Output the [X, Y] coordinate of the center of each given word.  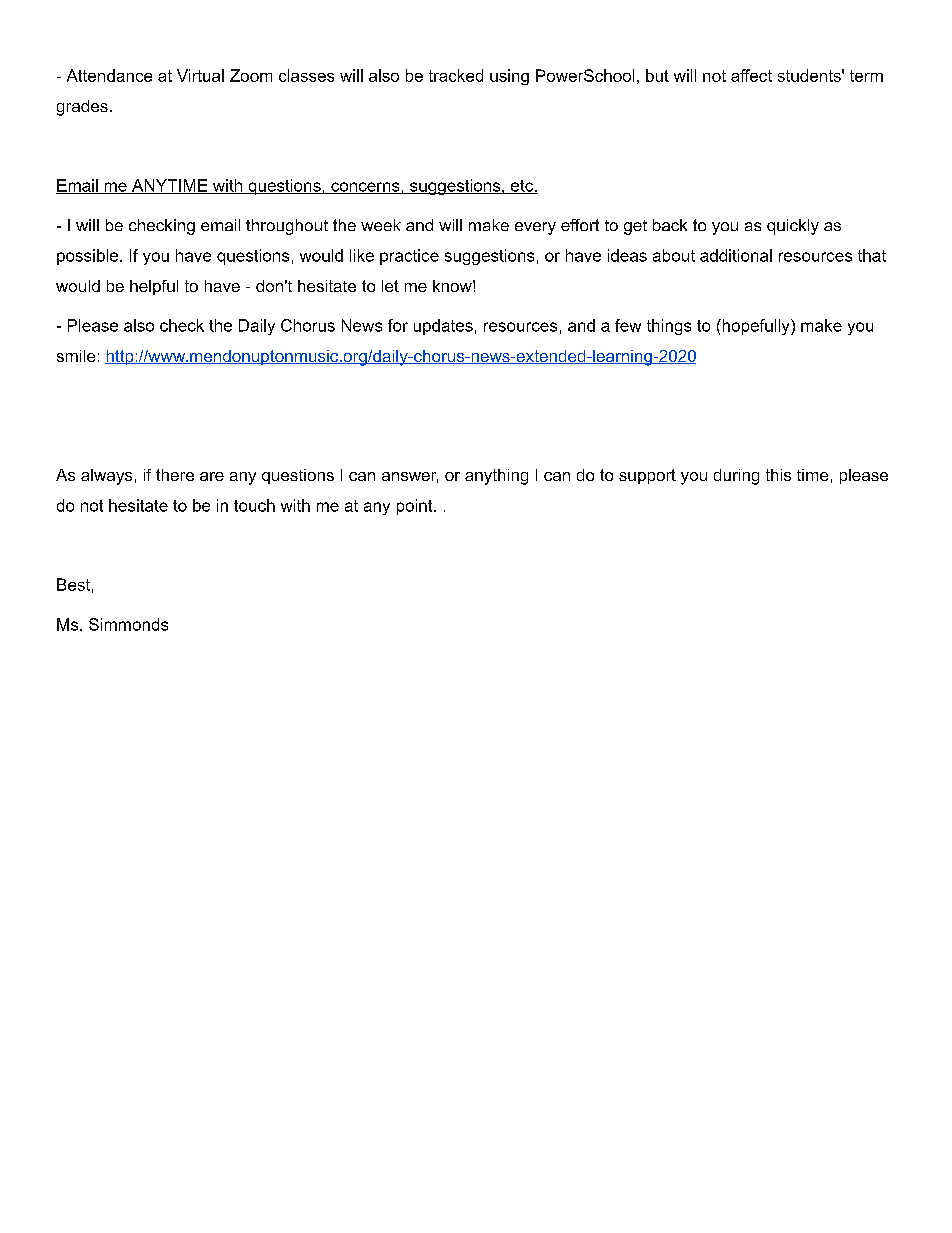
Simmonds [128, 624]
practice [409, 257]
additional [736, 255]
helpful [154, 287]
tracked [456, 75]
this [778, 475]
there [175, 475]
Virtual [200, 75]
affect [751, 75]
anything [496, 477]
